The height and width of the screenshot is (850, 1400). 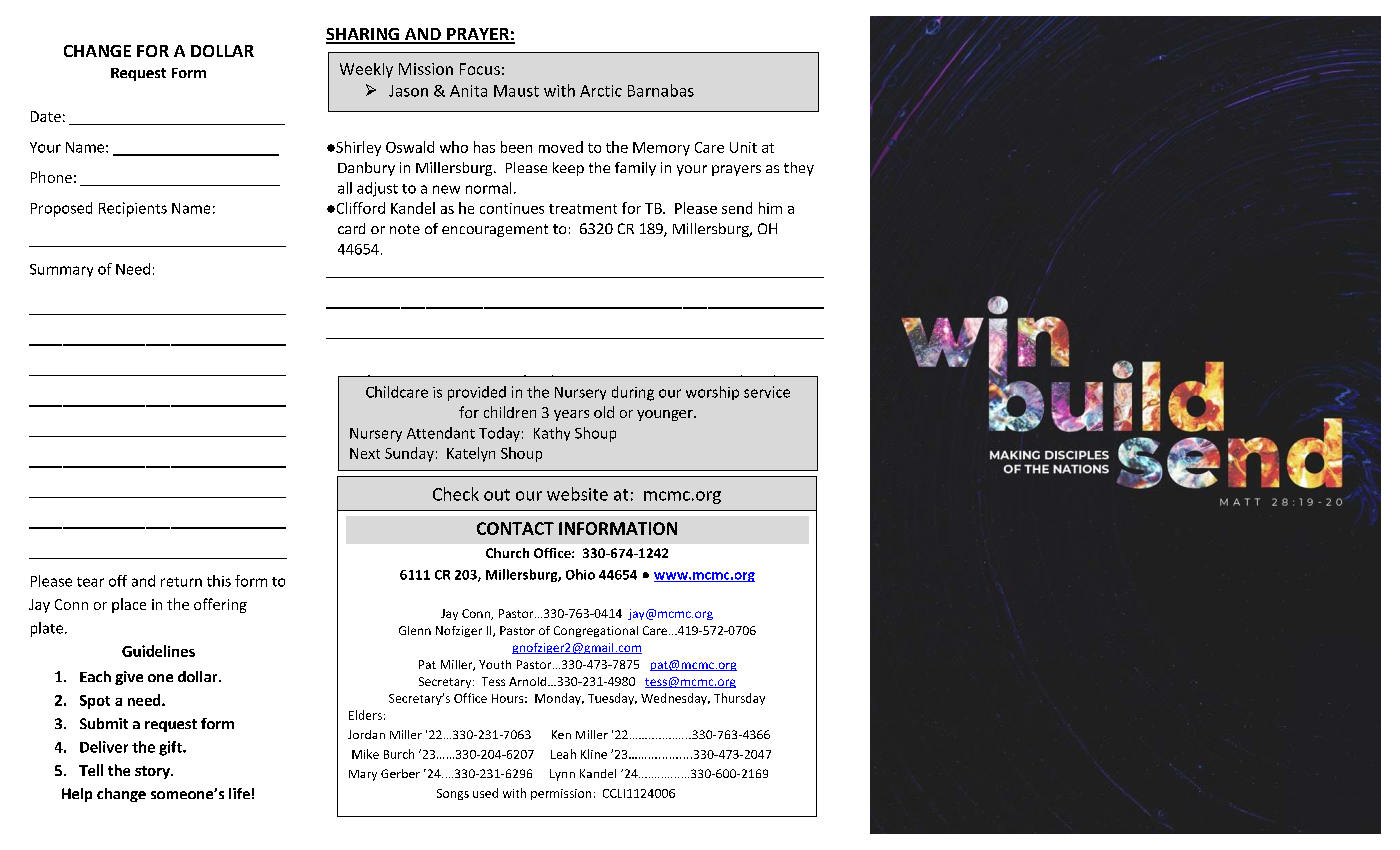 I want to click on Proposed, so click(x=61, y=209).
